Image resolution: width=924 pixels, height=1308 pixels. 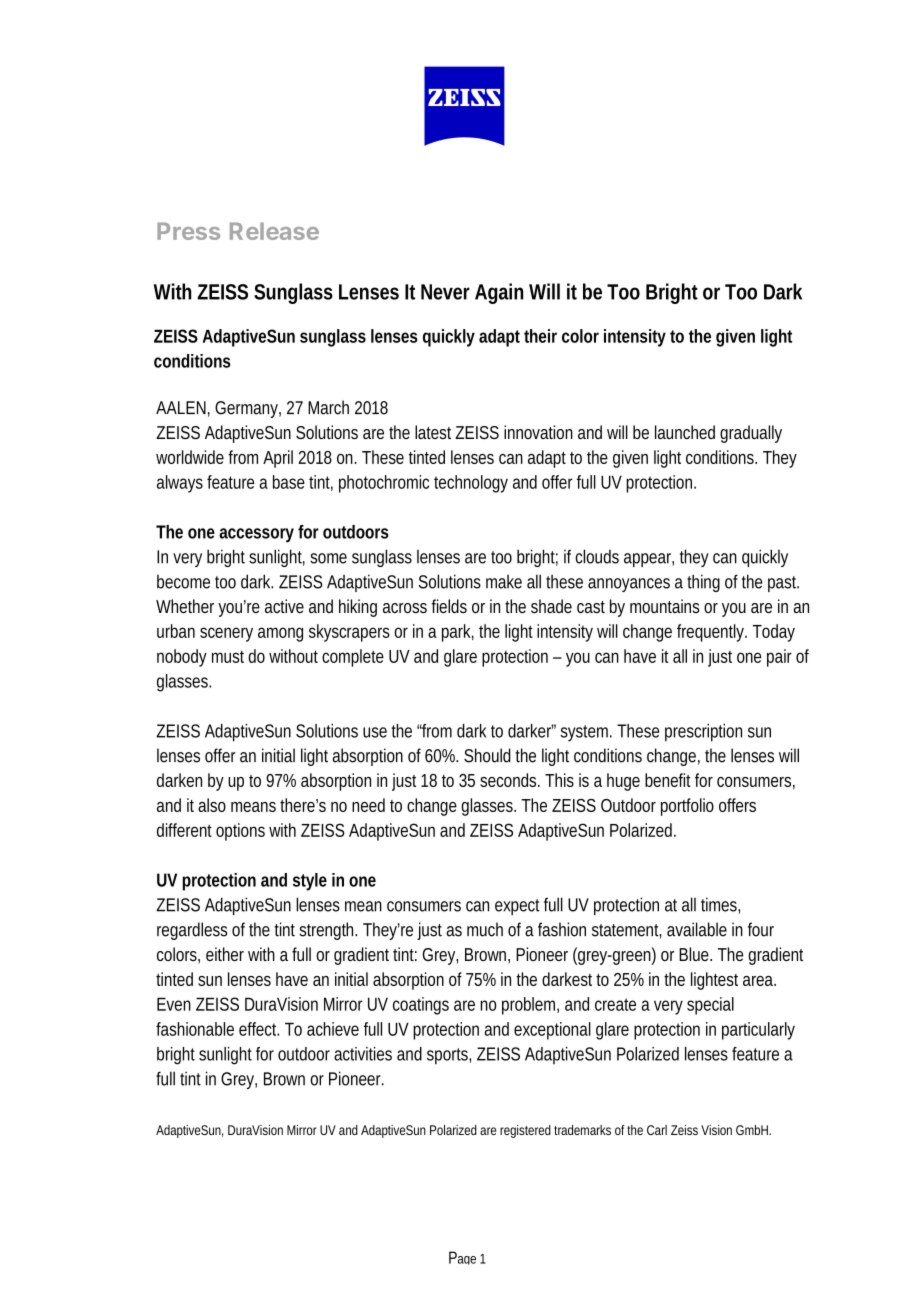 I want to click on effect, so click(x=259, y=1029).
